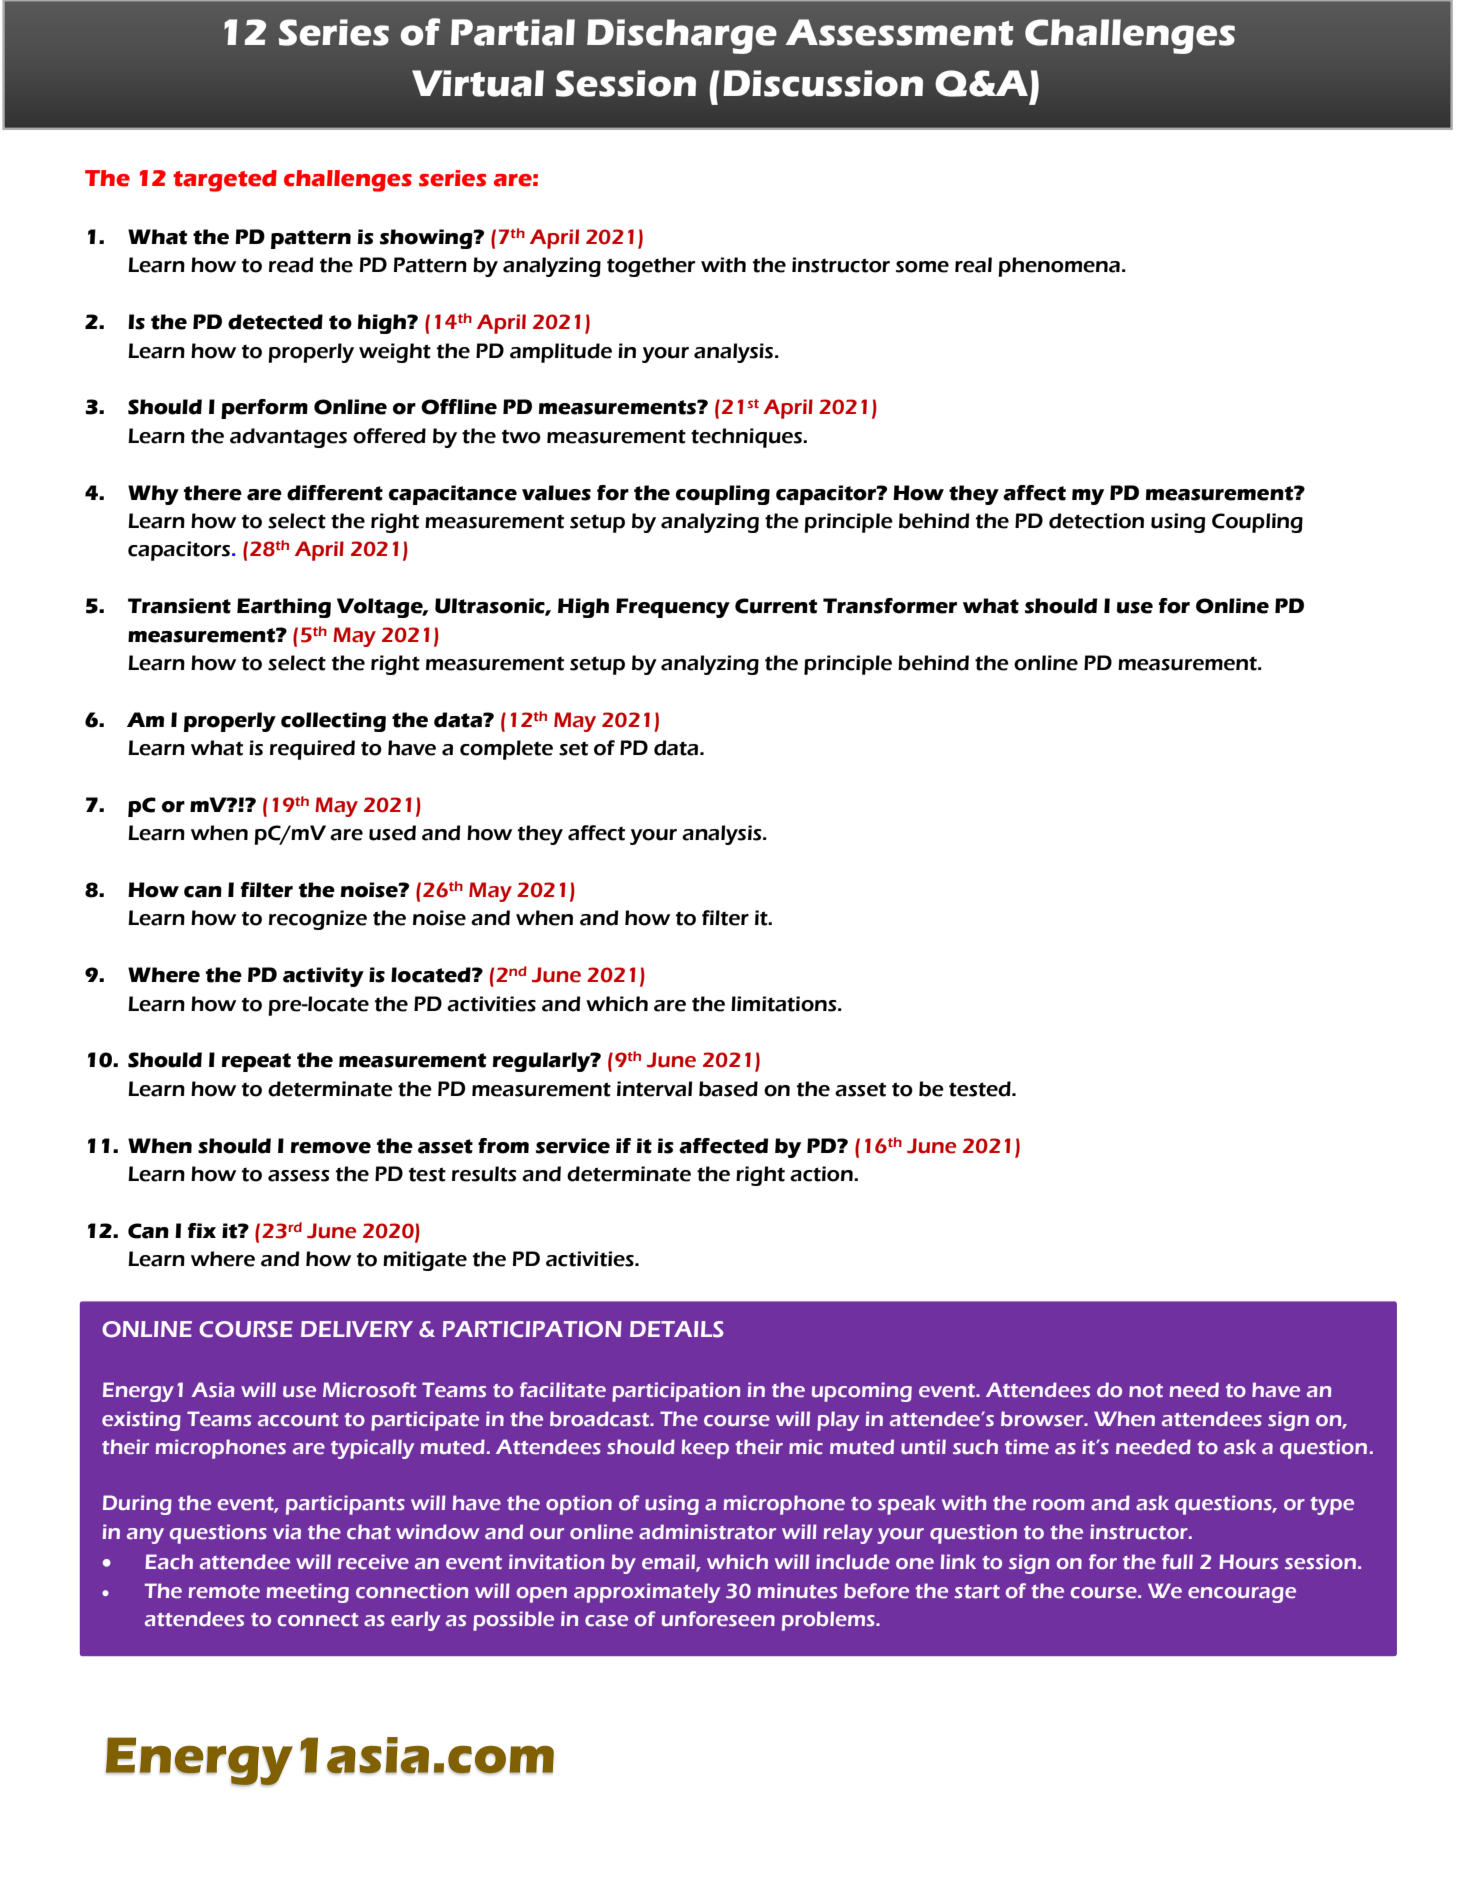 This image has height=1886, width=1457. What do you see at coordinates (682, 36) in the image?
I see `Discharge` at bounding box center [682, 36].
